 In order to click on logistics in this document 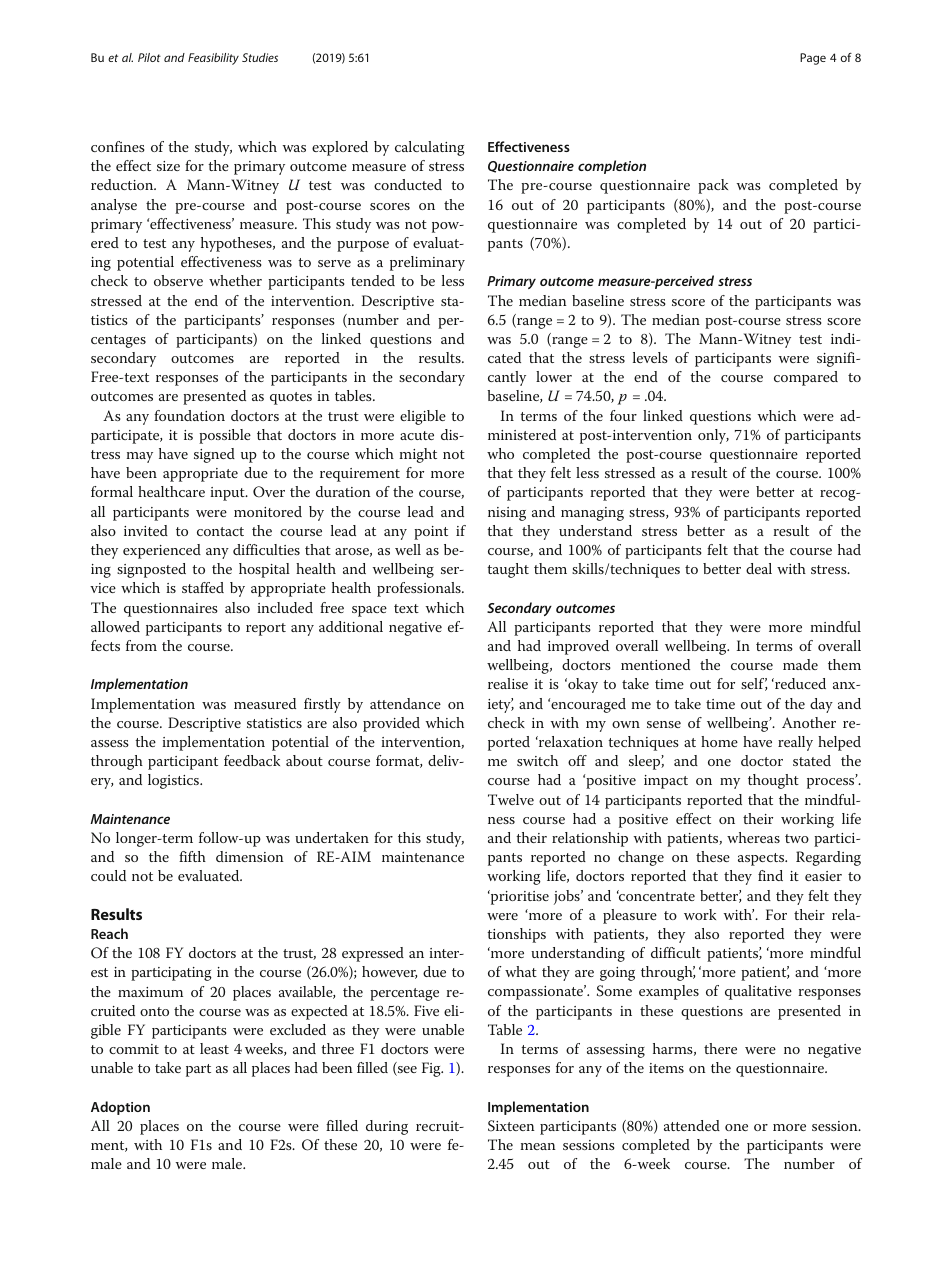, I will do `click(175, 781)`.
